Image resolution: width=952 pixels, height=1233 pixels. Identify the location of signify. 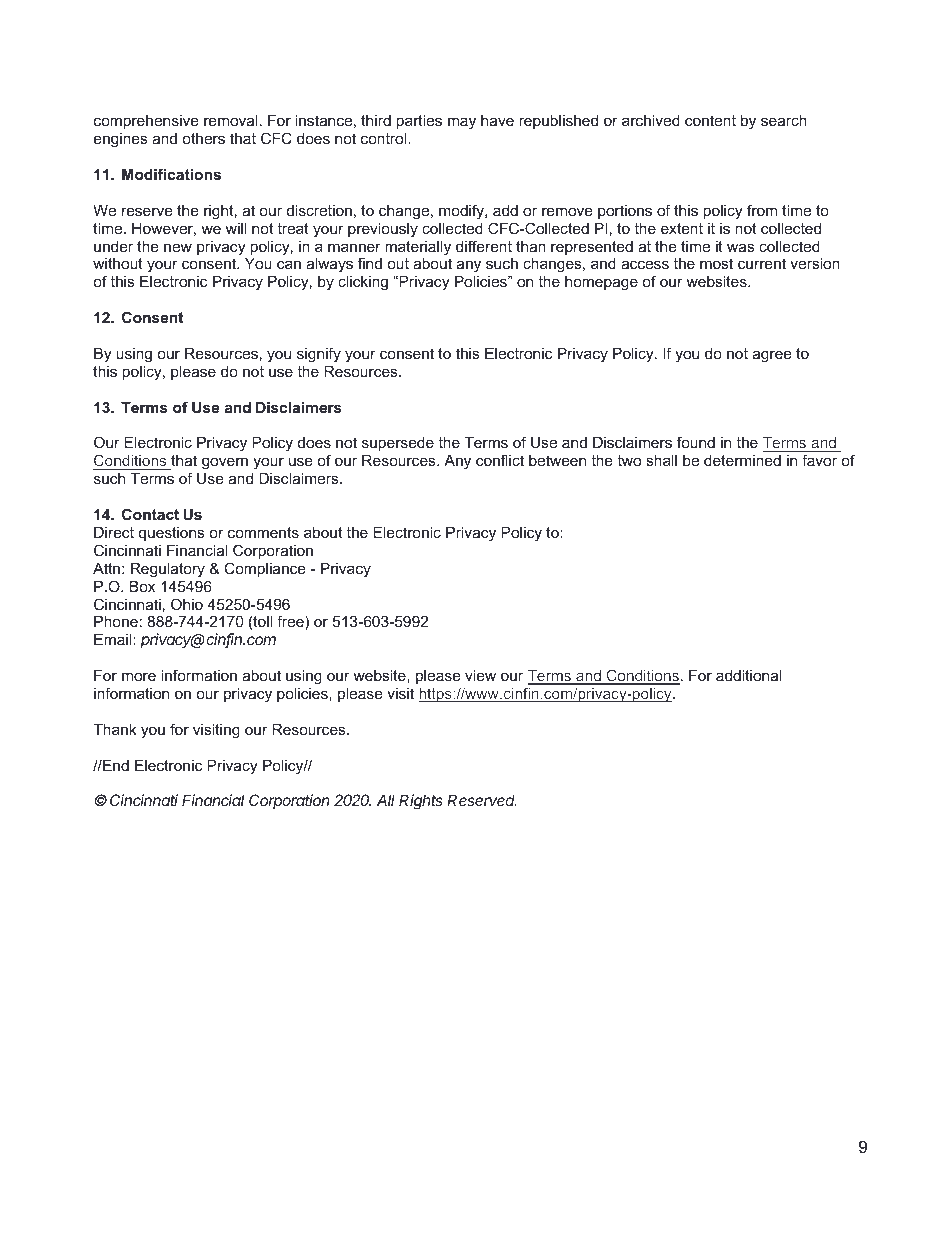
(319, 355).
